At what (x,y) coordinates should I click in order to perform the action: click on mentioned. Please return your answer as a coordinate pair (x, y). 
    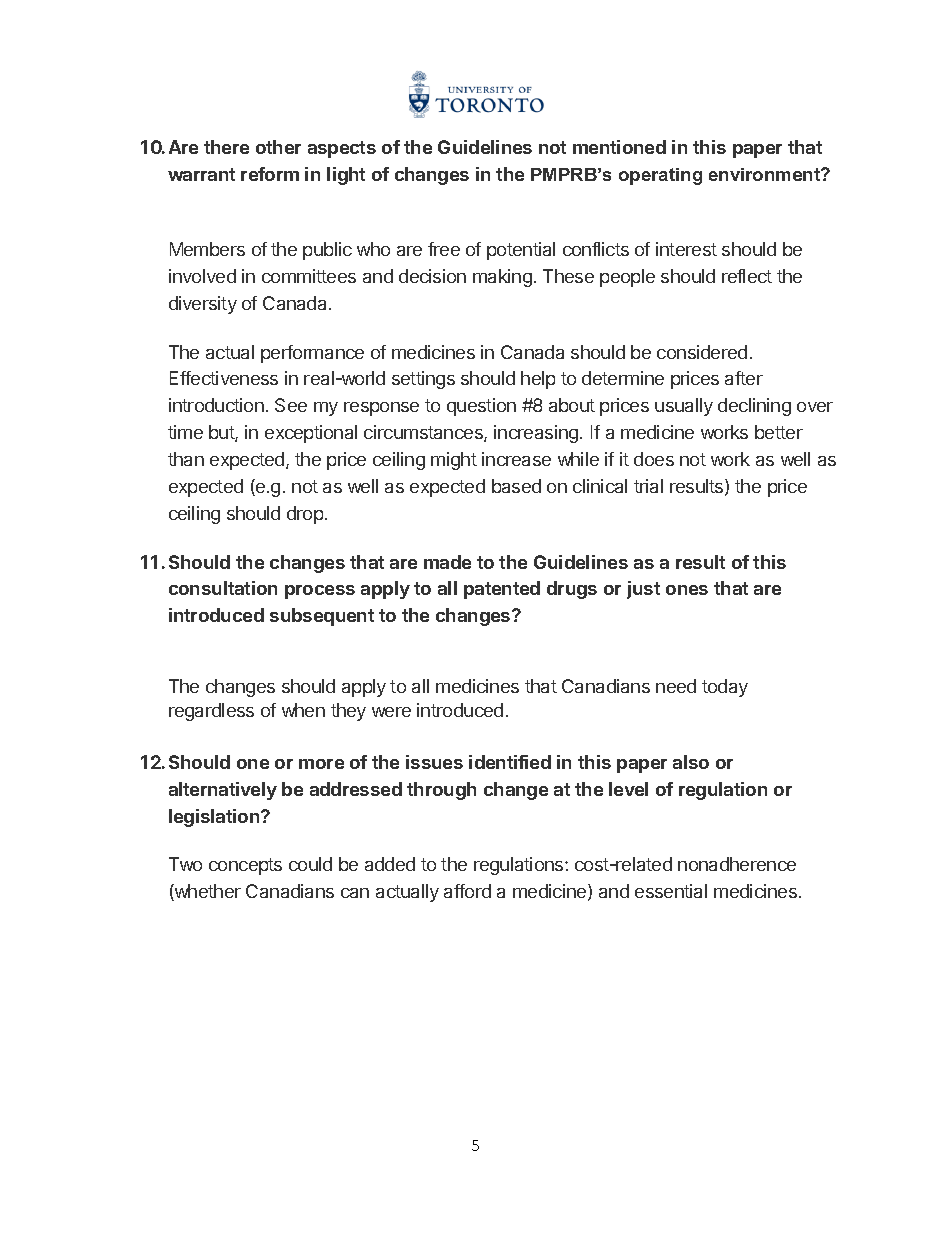
    Looking at the image, I should click on (619, 147).
